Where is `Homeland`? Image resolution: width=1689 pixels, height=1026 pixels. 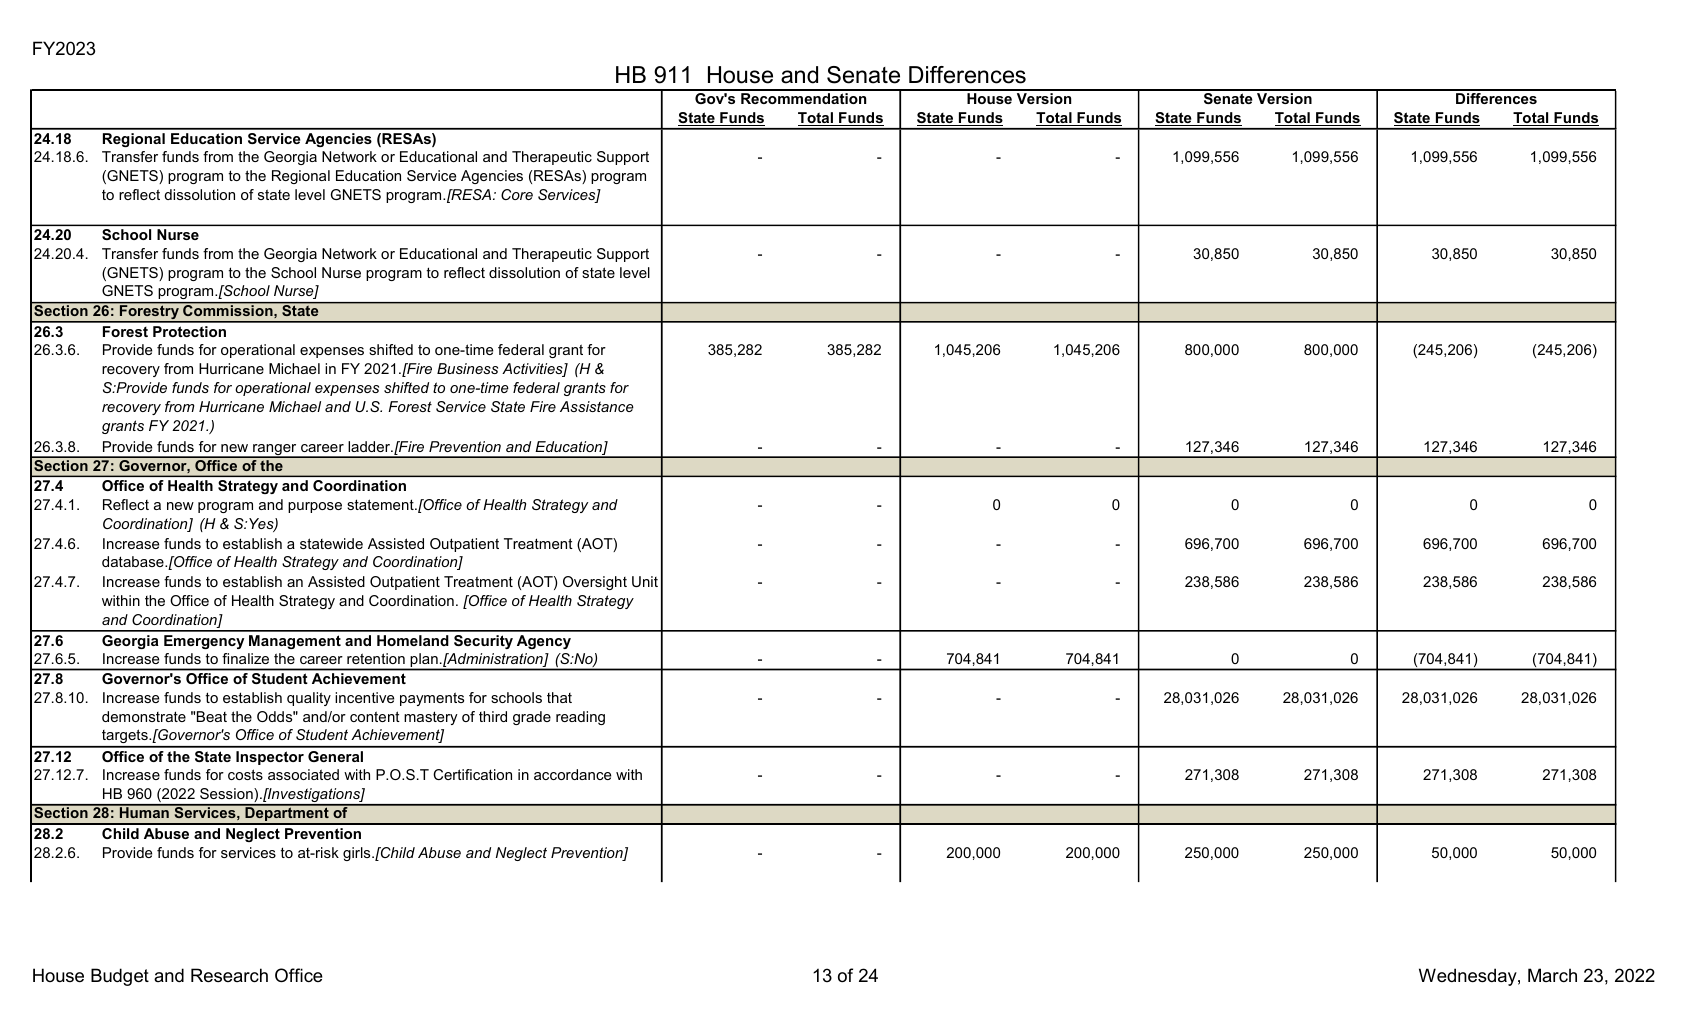 Homeland is located at coordinates (413, 640).
